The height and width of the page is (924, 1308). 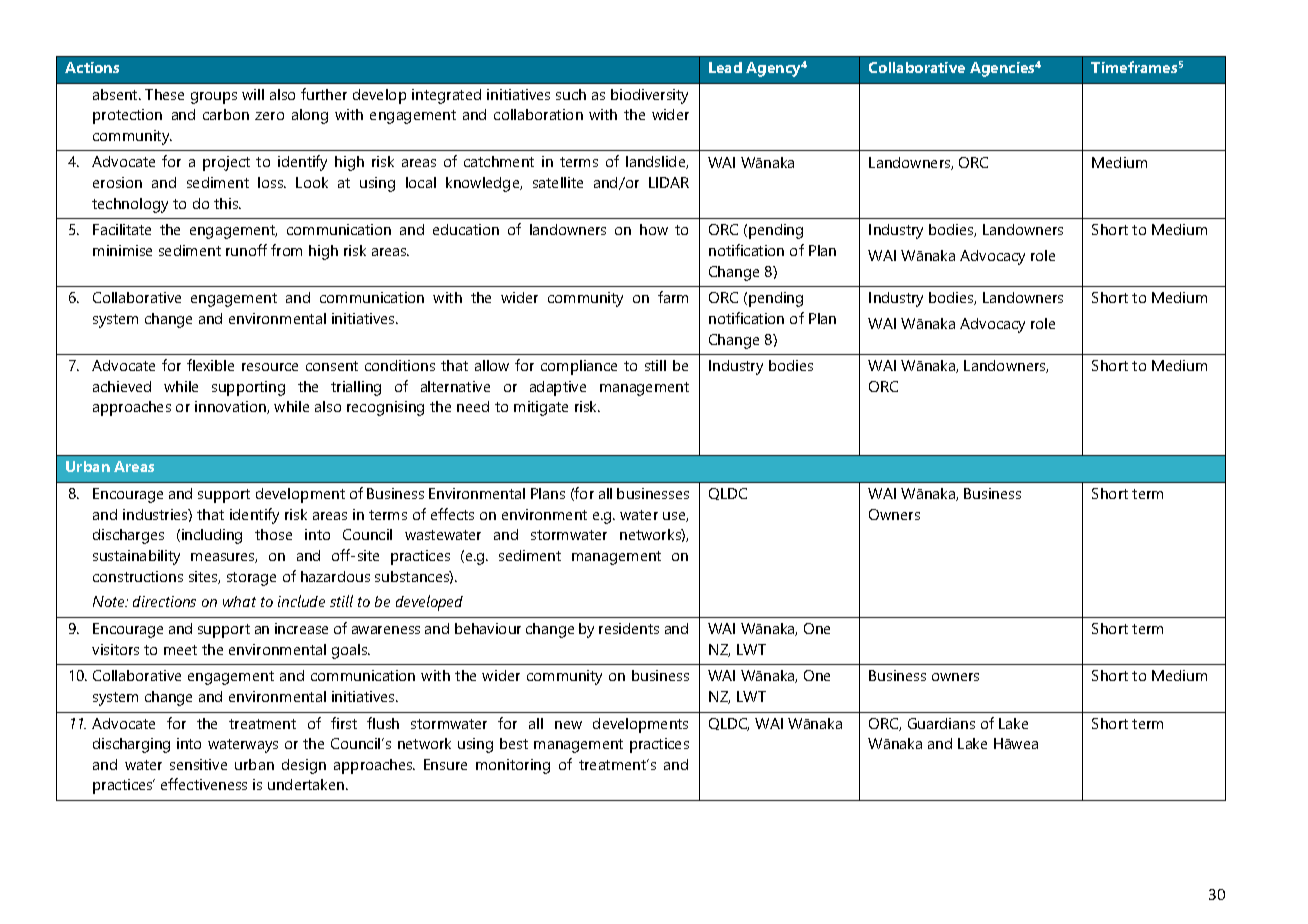 I want to click on meet, so click(x=180, y=650).
